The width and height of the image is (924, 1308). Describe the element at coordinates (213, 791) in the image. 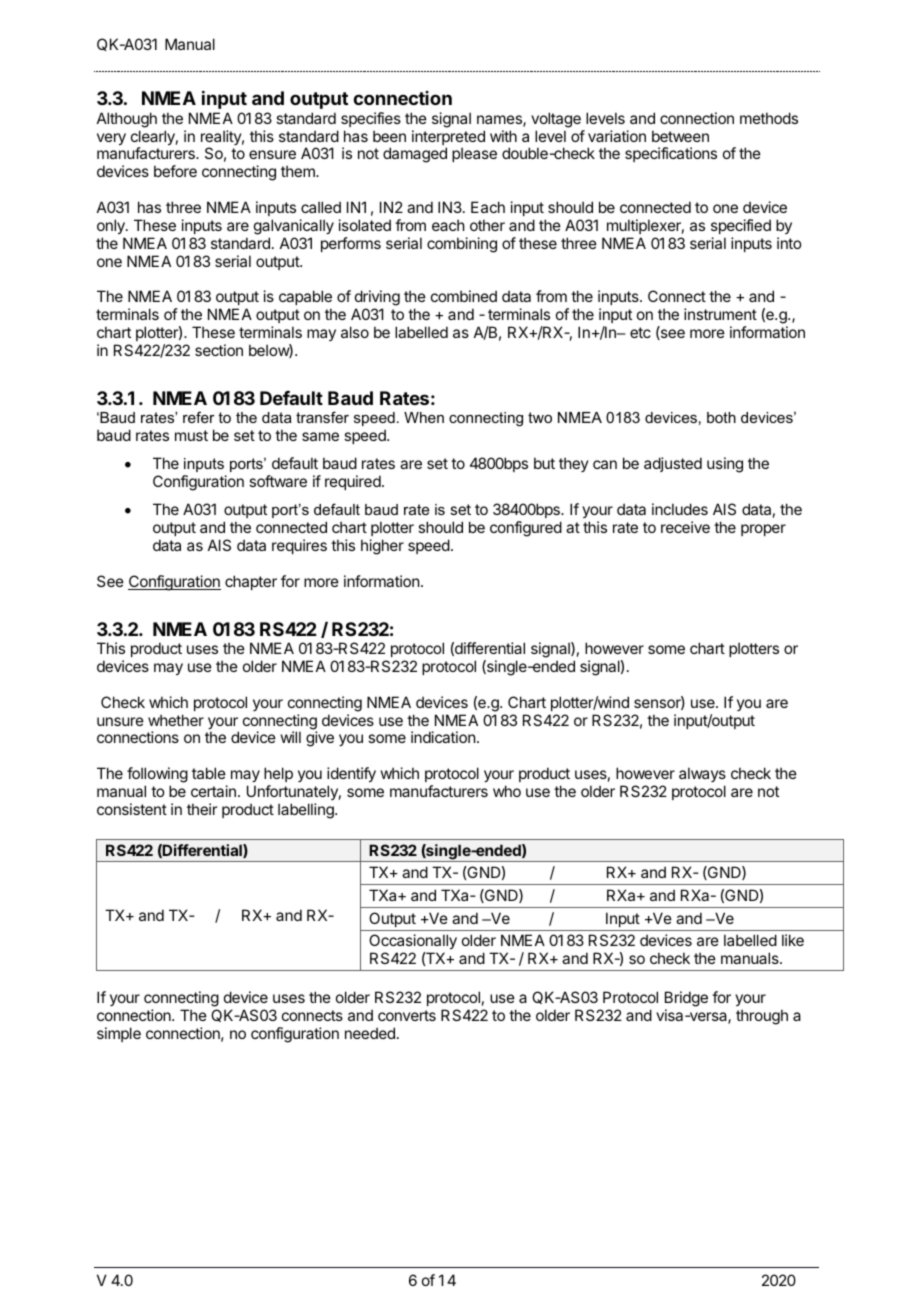

I see `certain` at that location.
